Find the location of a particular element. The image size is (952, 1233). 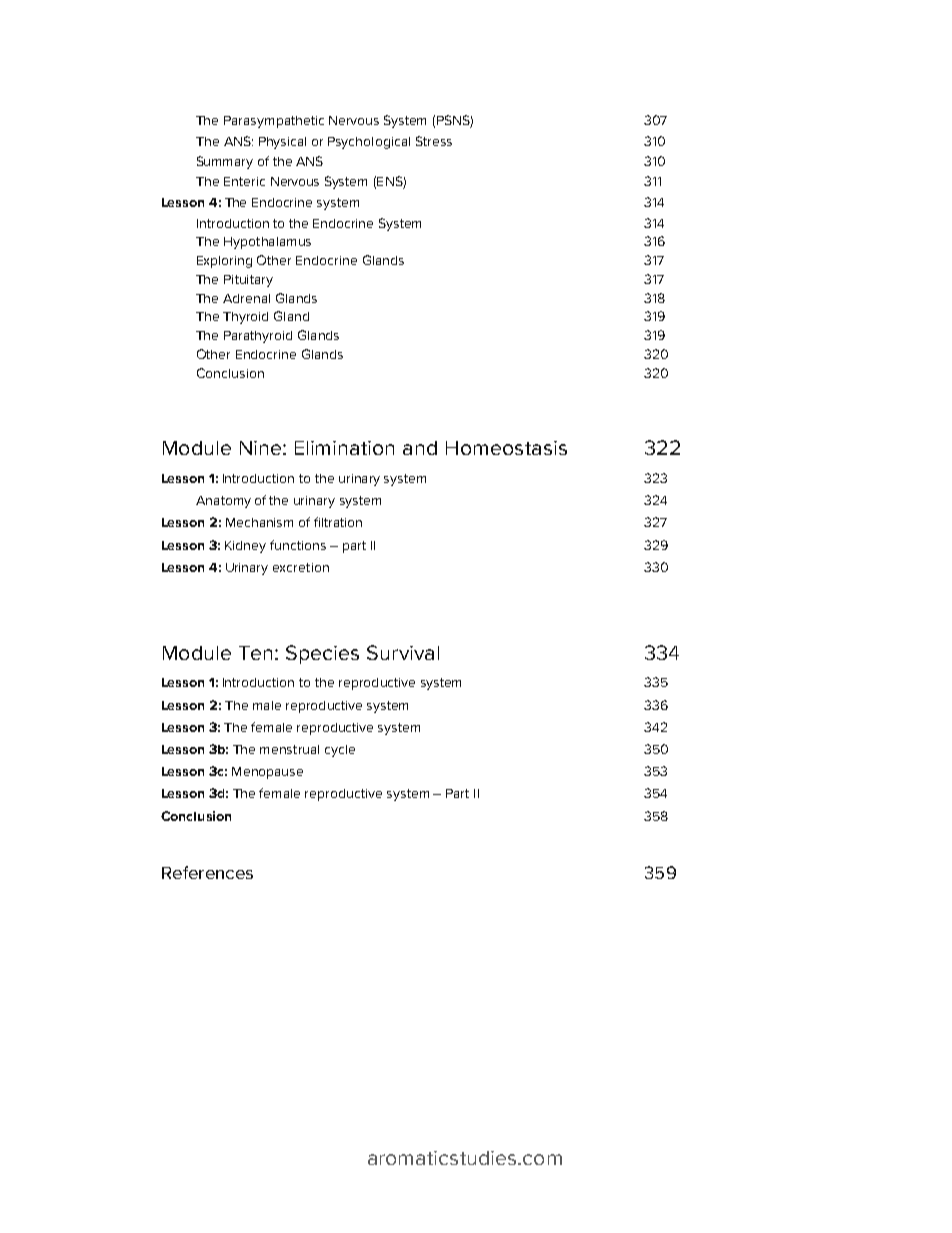

Stress is located at coordinates (434, 141).
